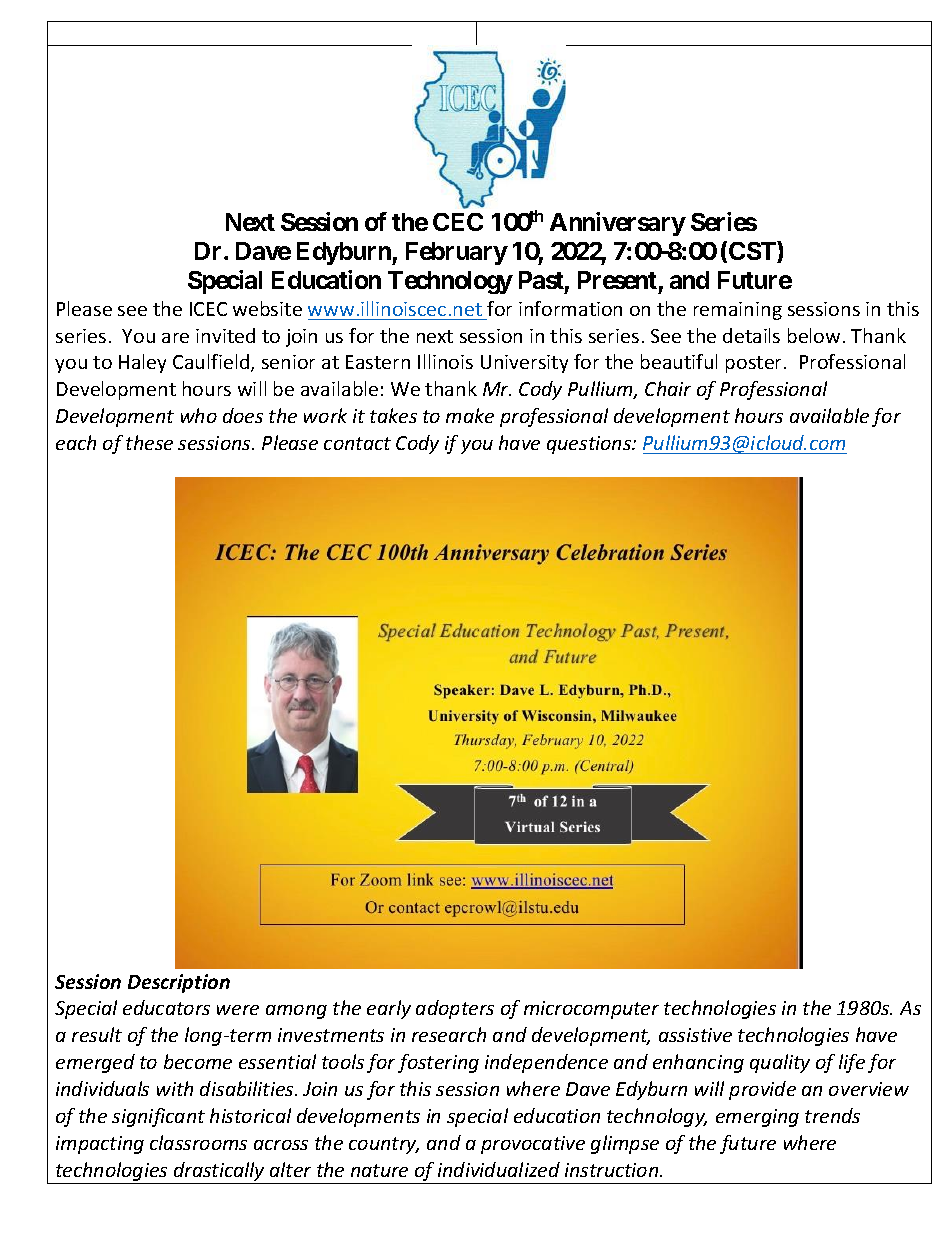  Describe the element at coordinates (470, 415) in the image. I see `make` at that location.
